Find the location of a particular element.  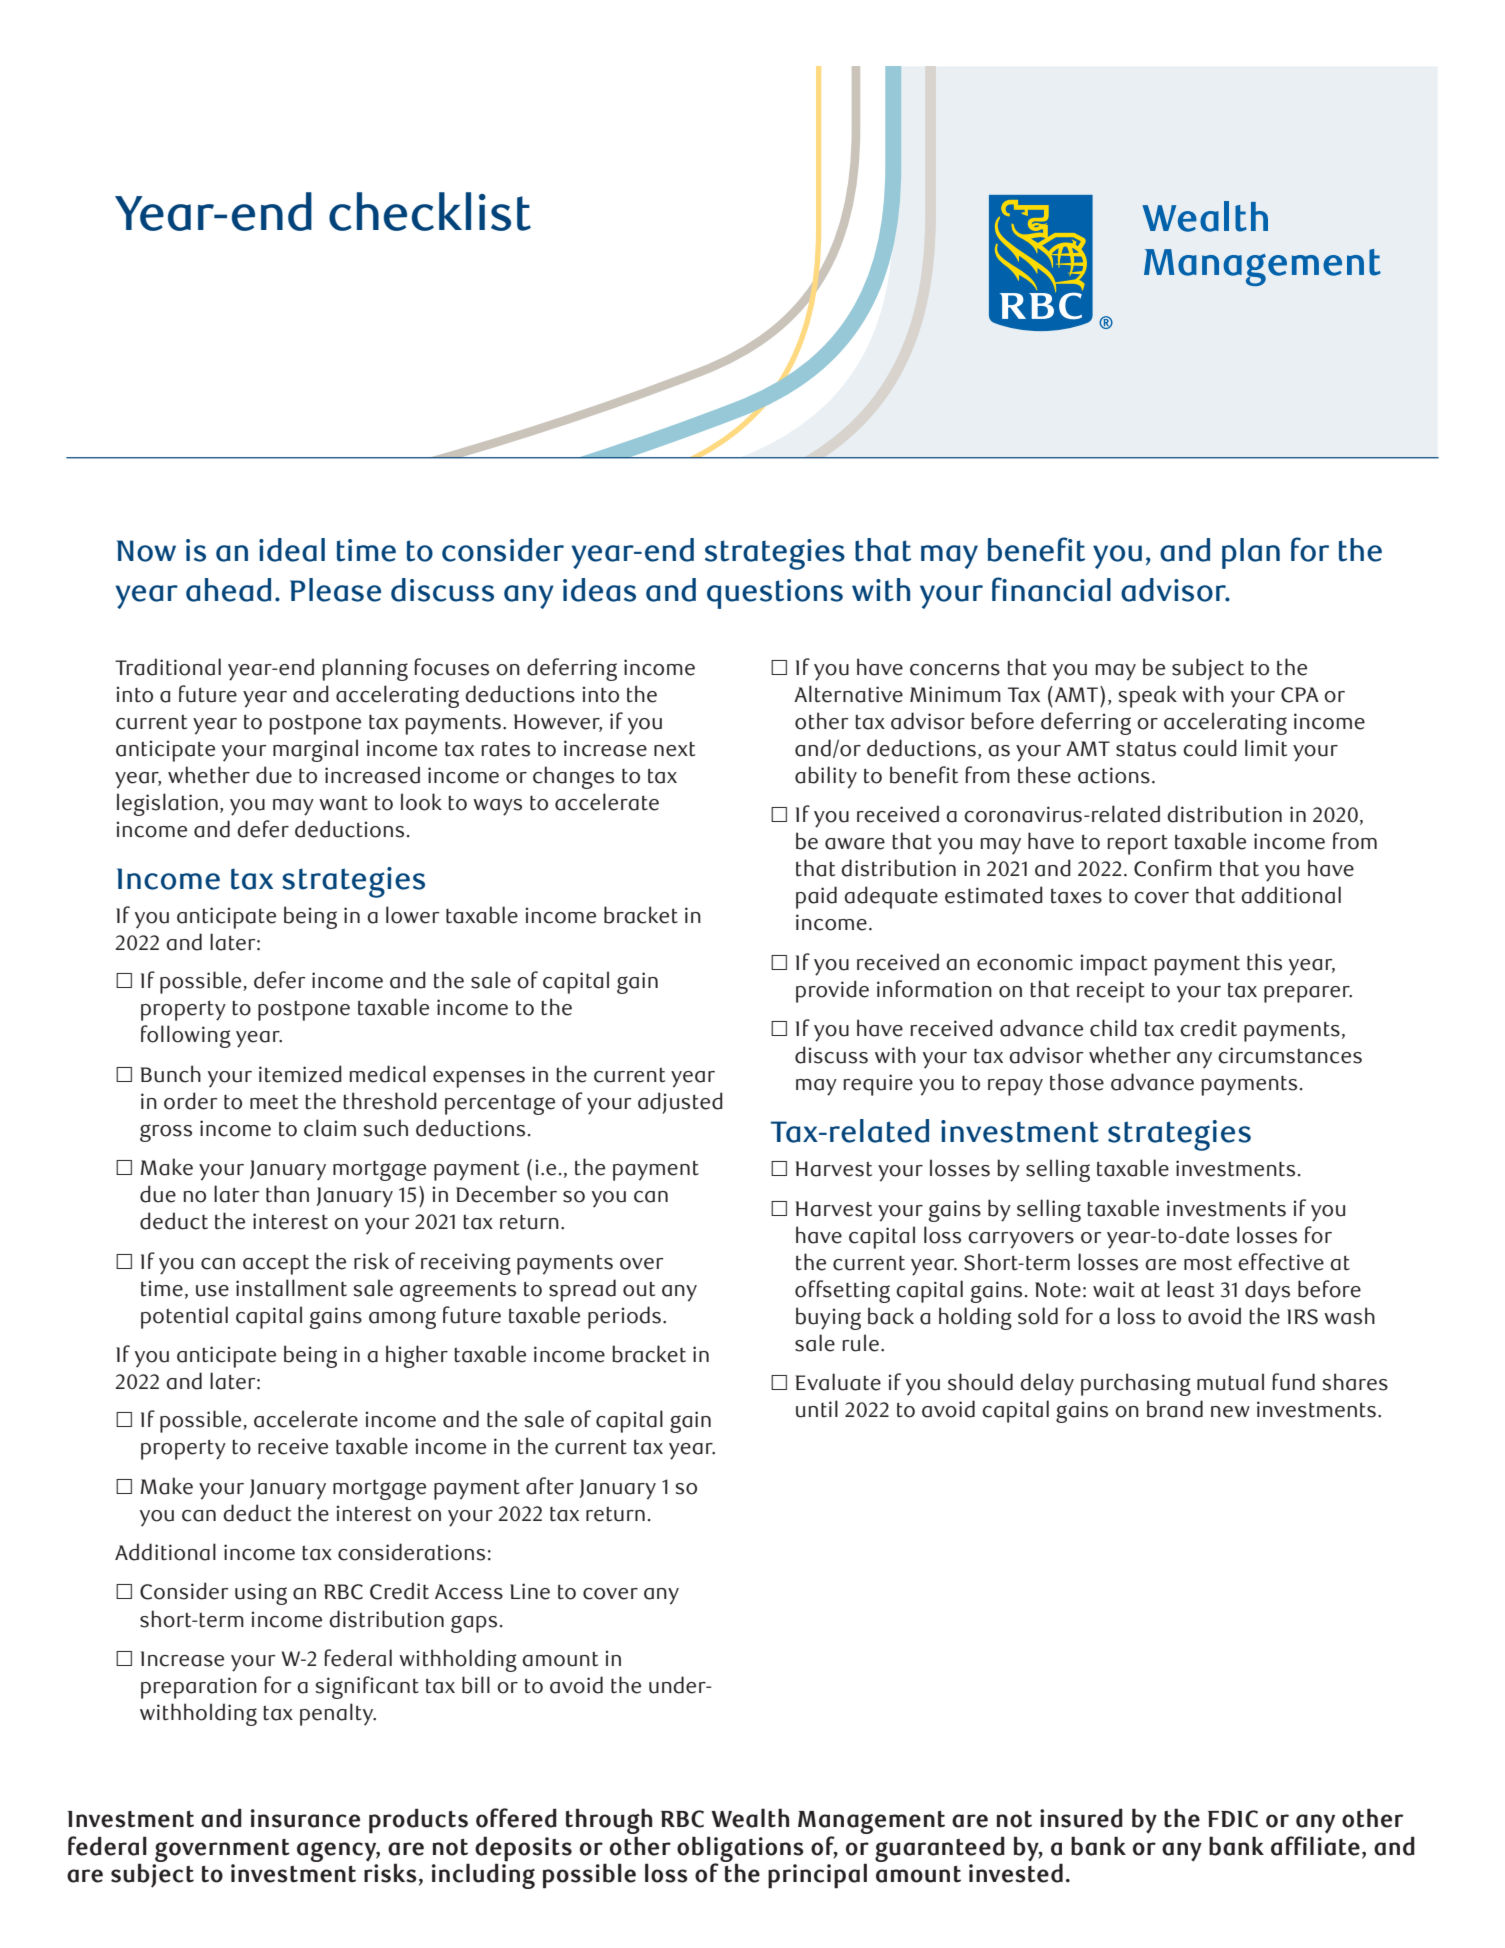

checklist is located at coordinates (430, 211).
